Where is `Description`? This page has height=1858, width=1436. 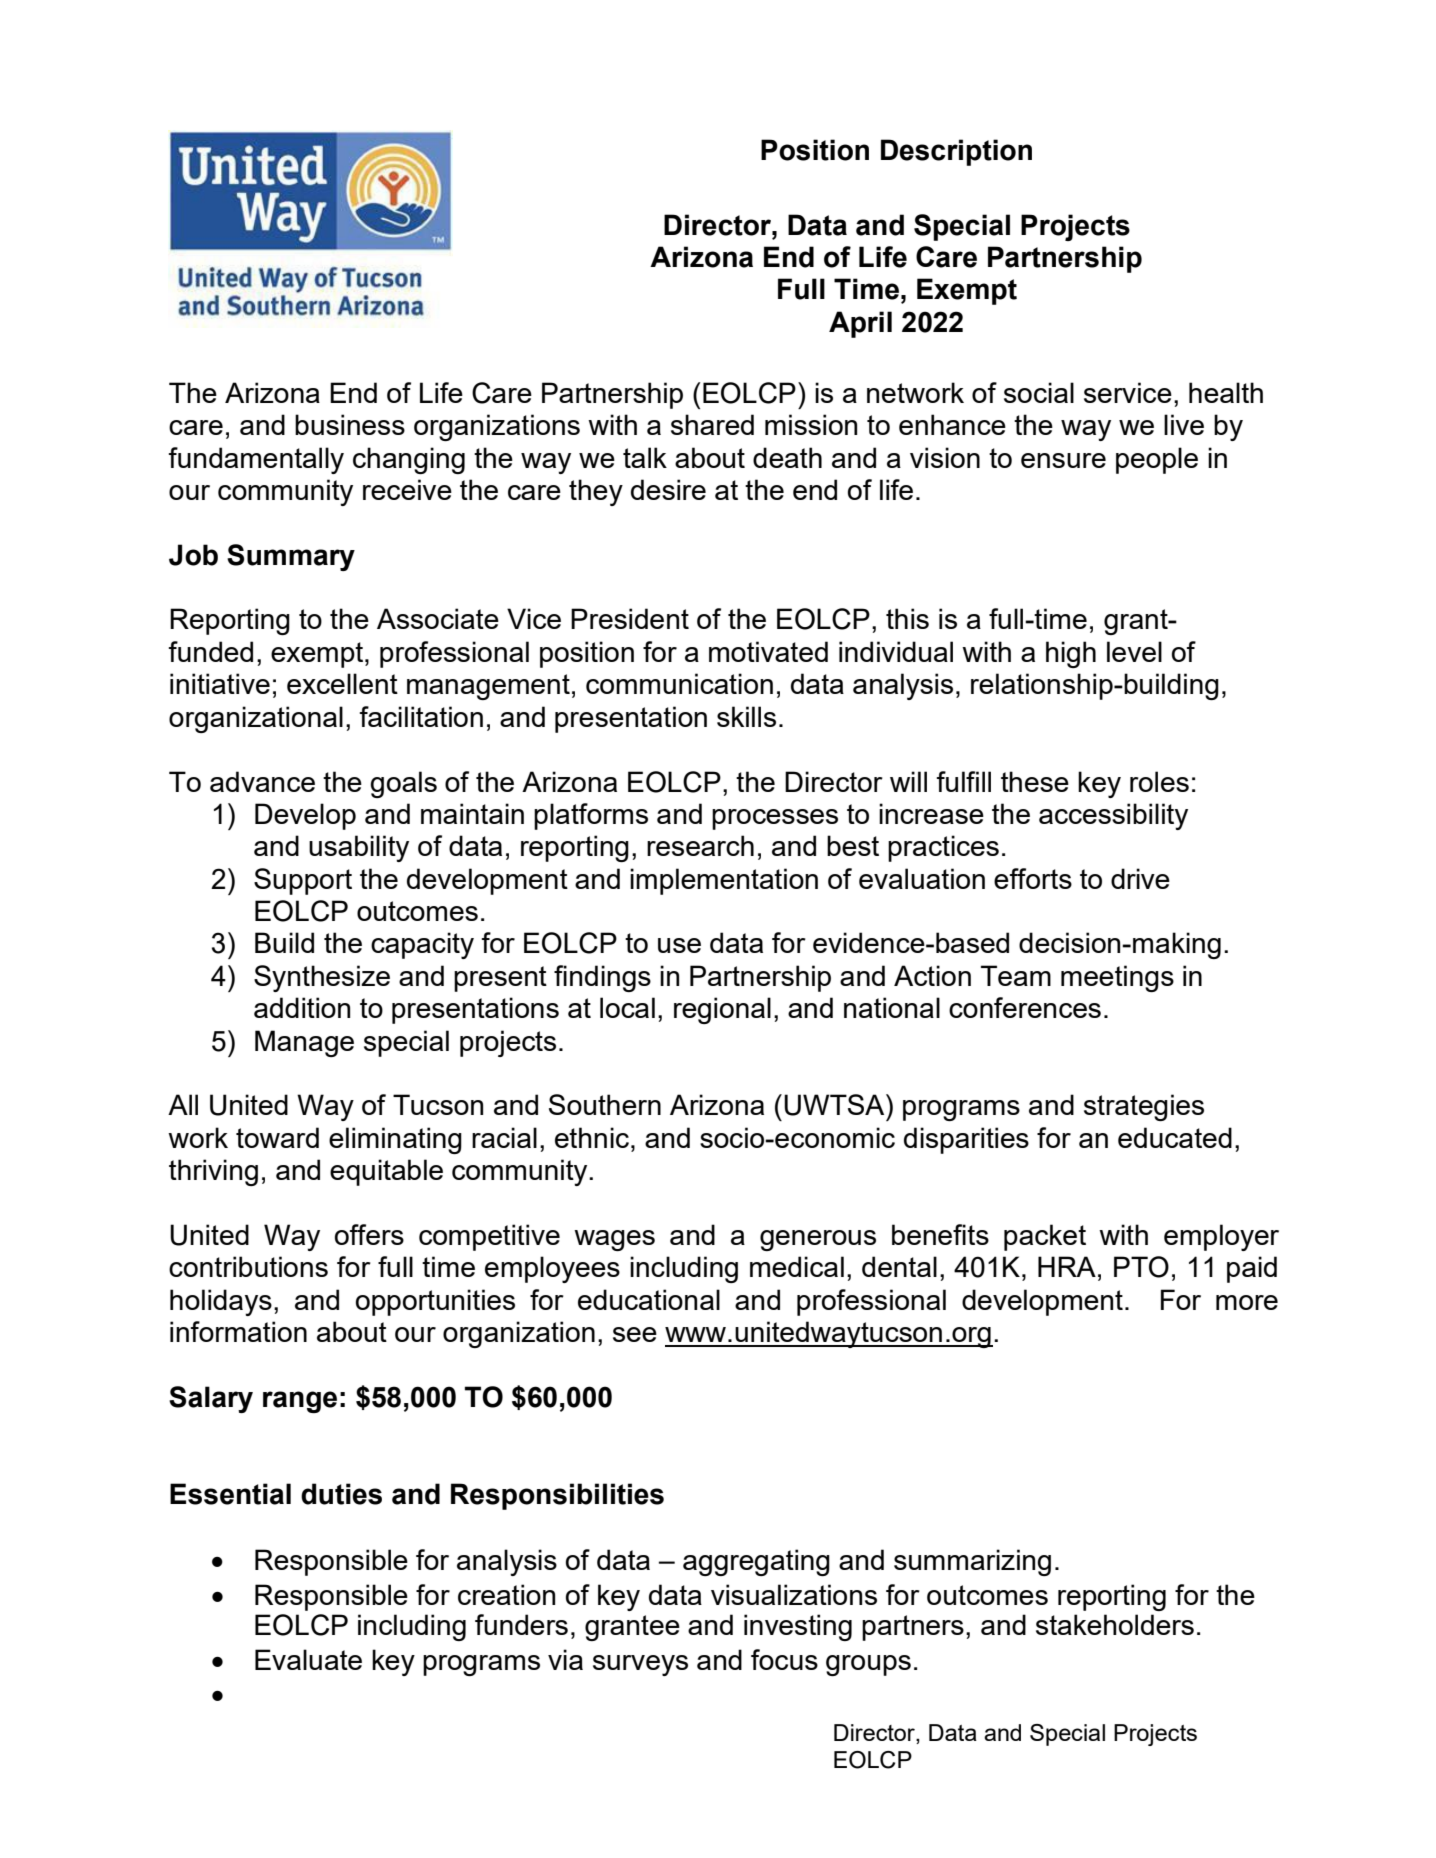
Description is located at coordinates (956, 152).
